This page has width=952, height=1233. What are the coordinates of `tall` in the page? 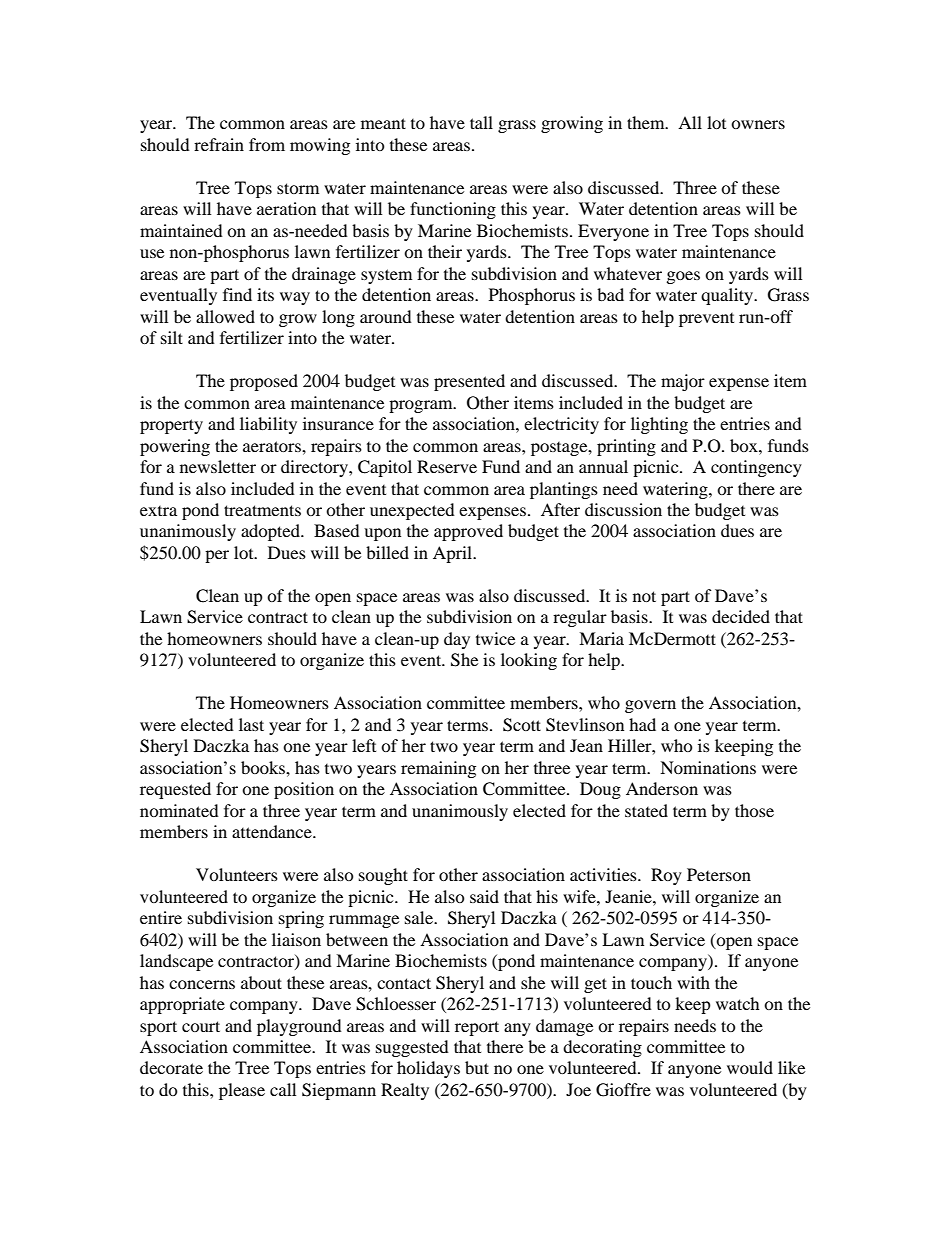 It's located at (481, 122).
